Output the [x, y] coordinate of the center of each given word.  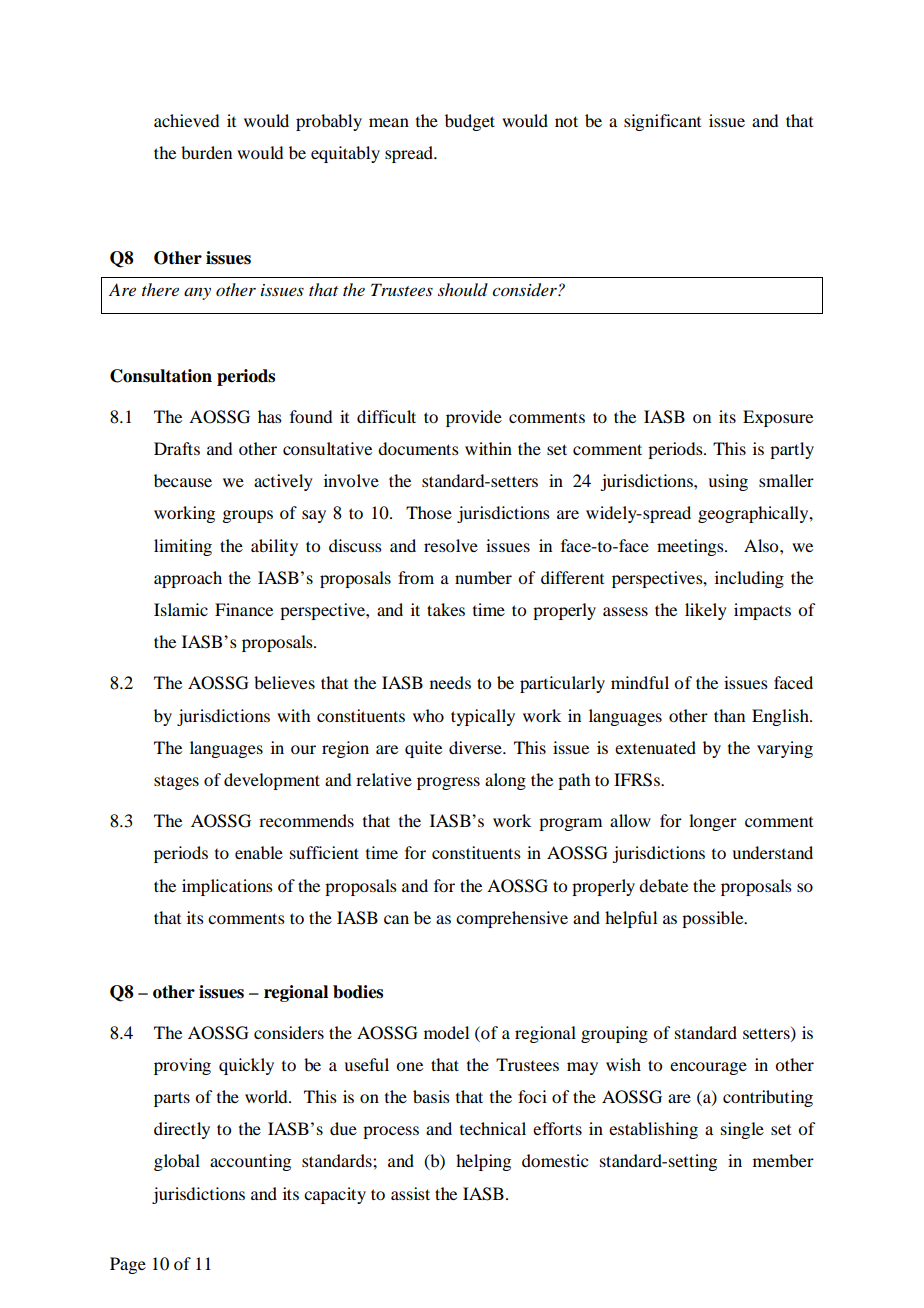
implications [227, 887]
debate [663, 885]
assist [410, 1193]
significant [662, 122]
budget [470, 122]
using [728, 482]
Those [429, 512]
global [177, 1162]
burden [206, 152]
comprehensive [512, 919]
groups [247, 516]
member [783, 1160]
